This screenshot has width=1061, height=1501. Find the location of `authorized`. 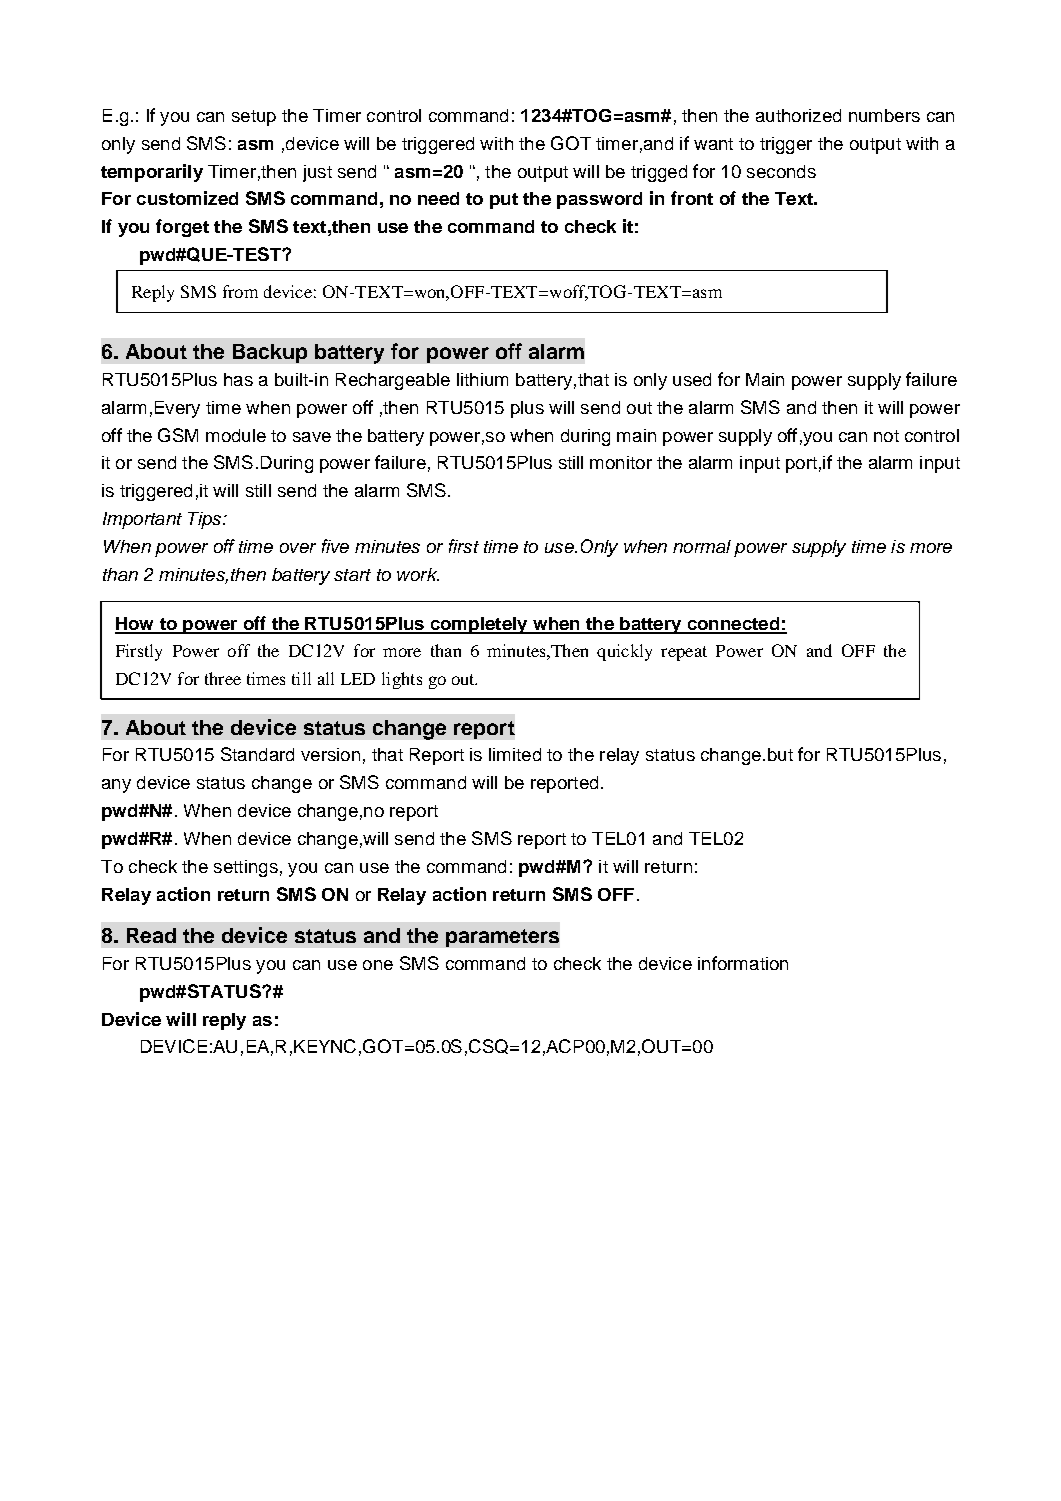

authorized is located at coordinates (798, 115).
